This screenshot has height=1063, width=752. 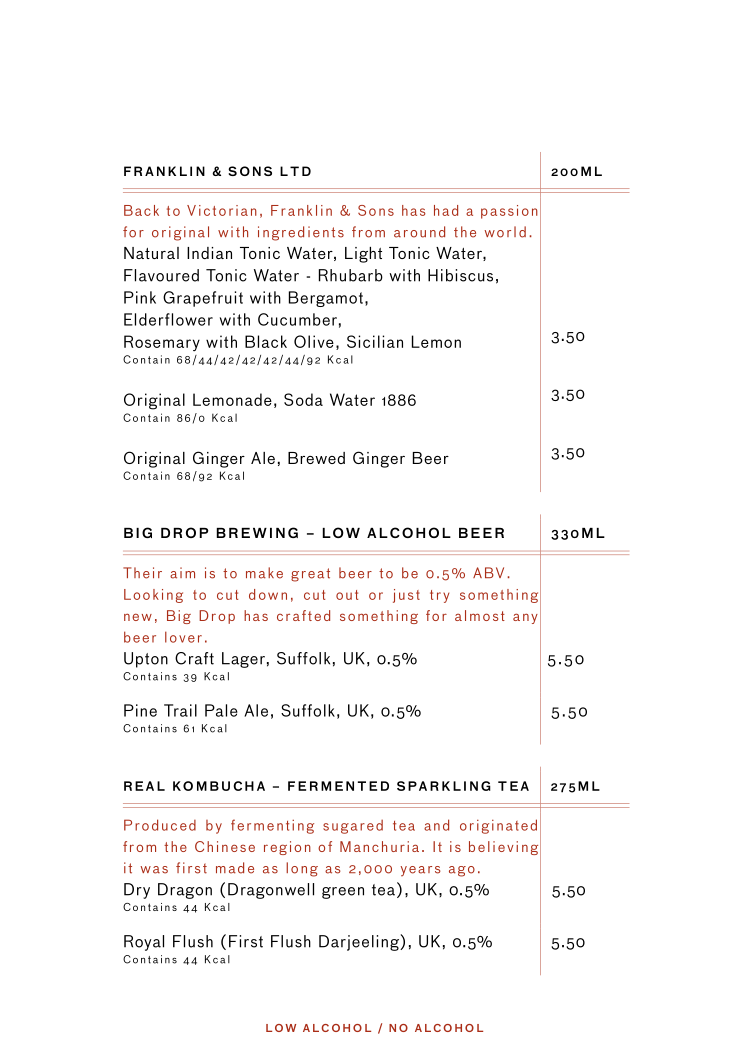 What do you see at coordinates (488, 572) in the screenshot?
I see `ABV` at bounding box center [488, 572].
